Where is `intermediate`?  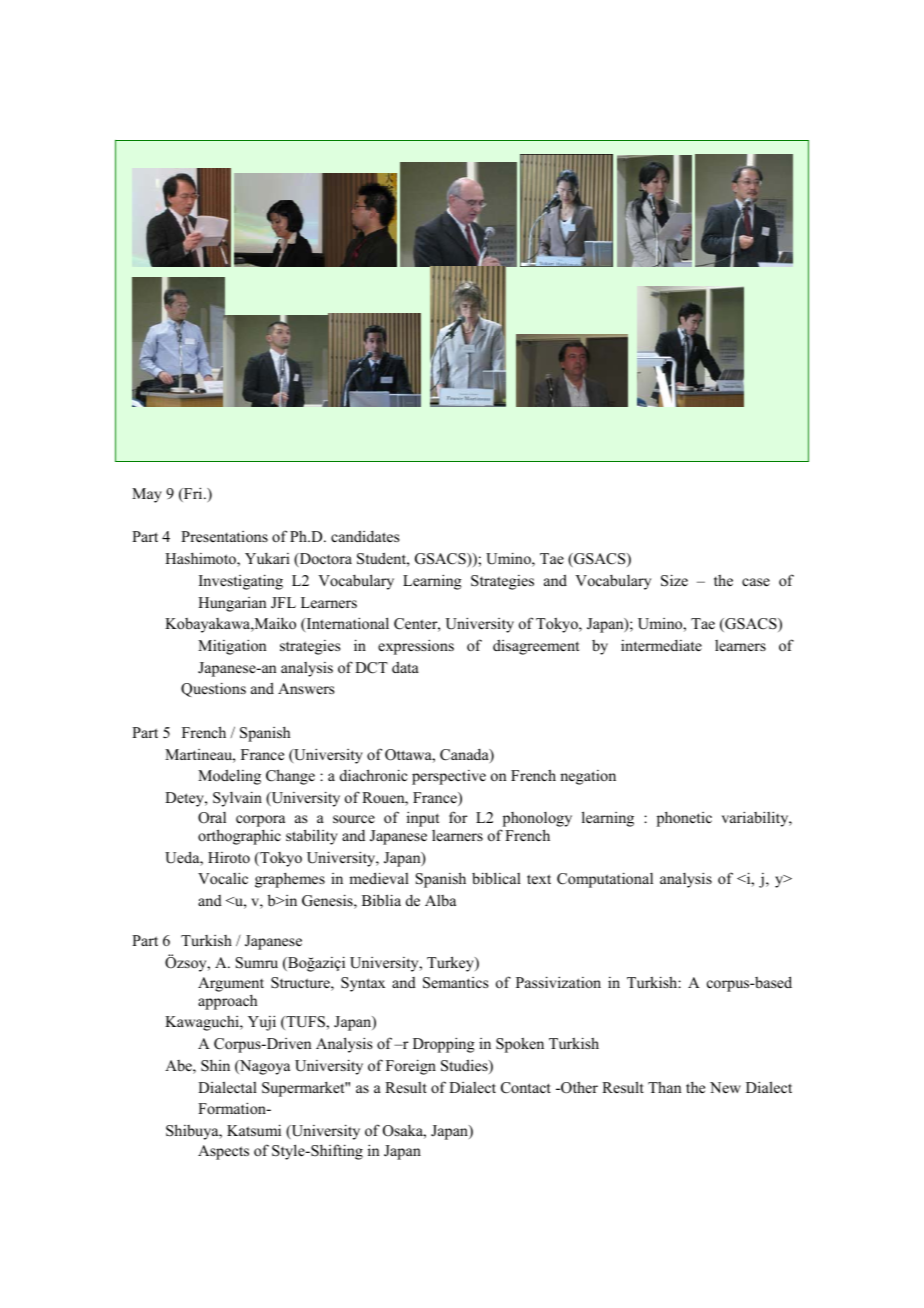
intermediate is located at coordinates (661, 645).
